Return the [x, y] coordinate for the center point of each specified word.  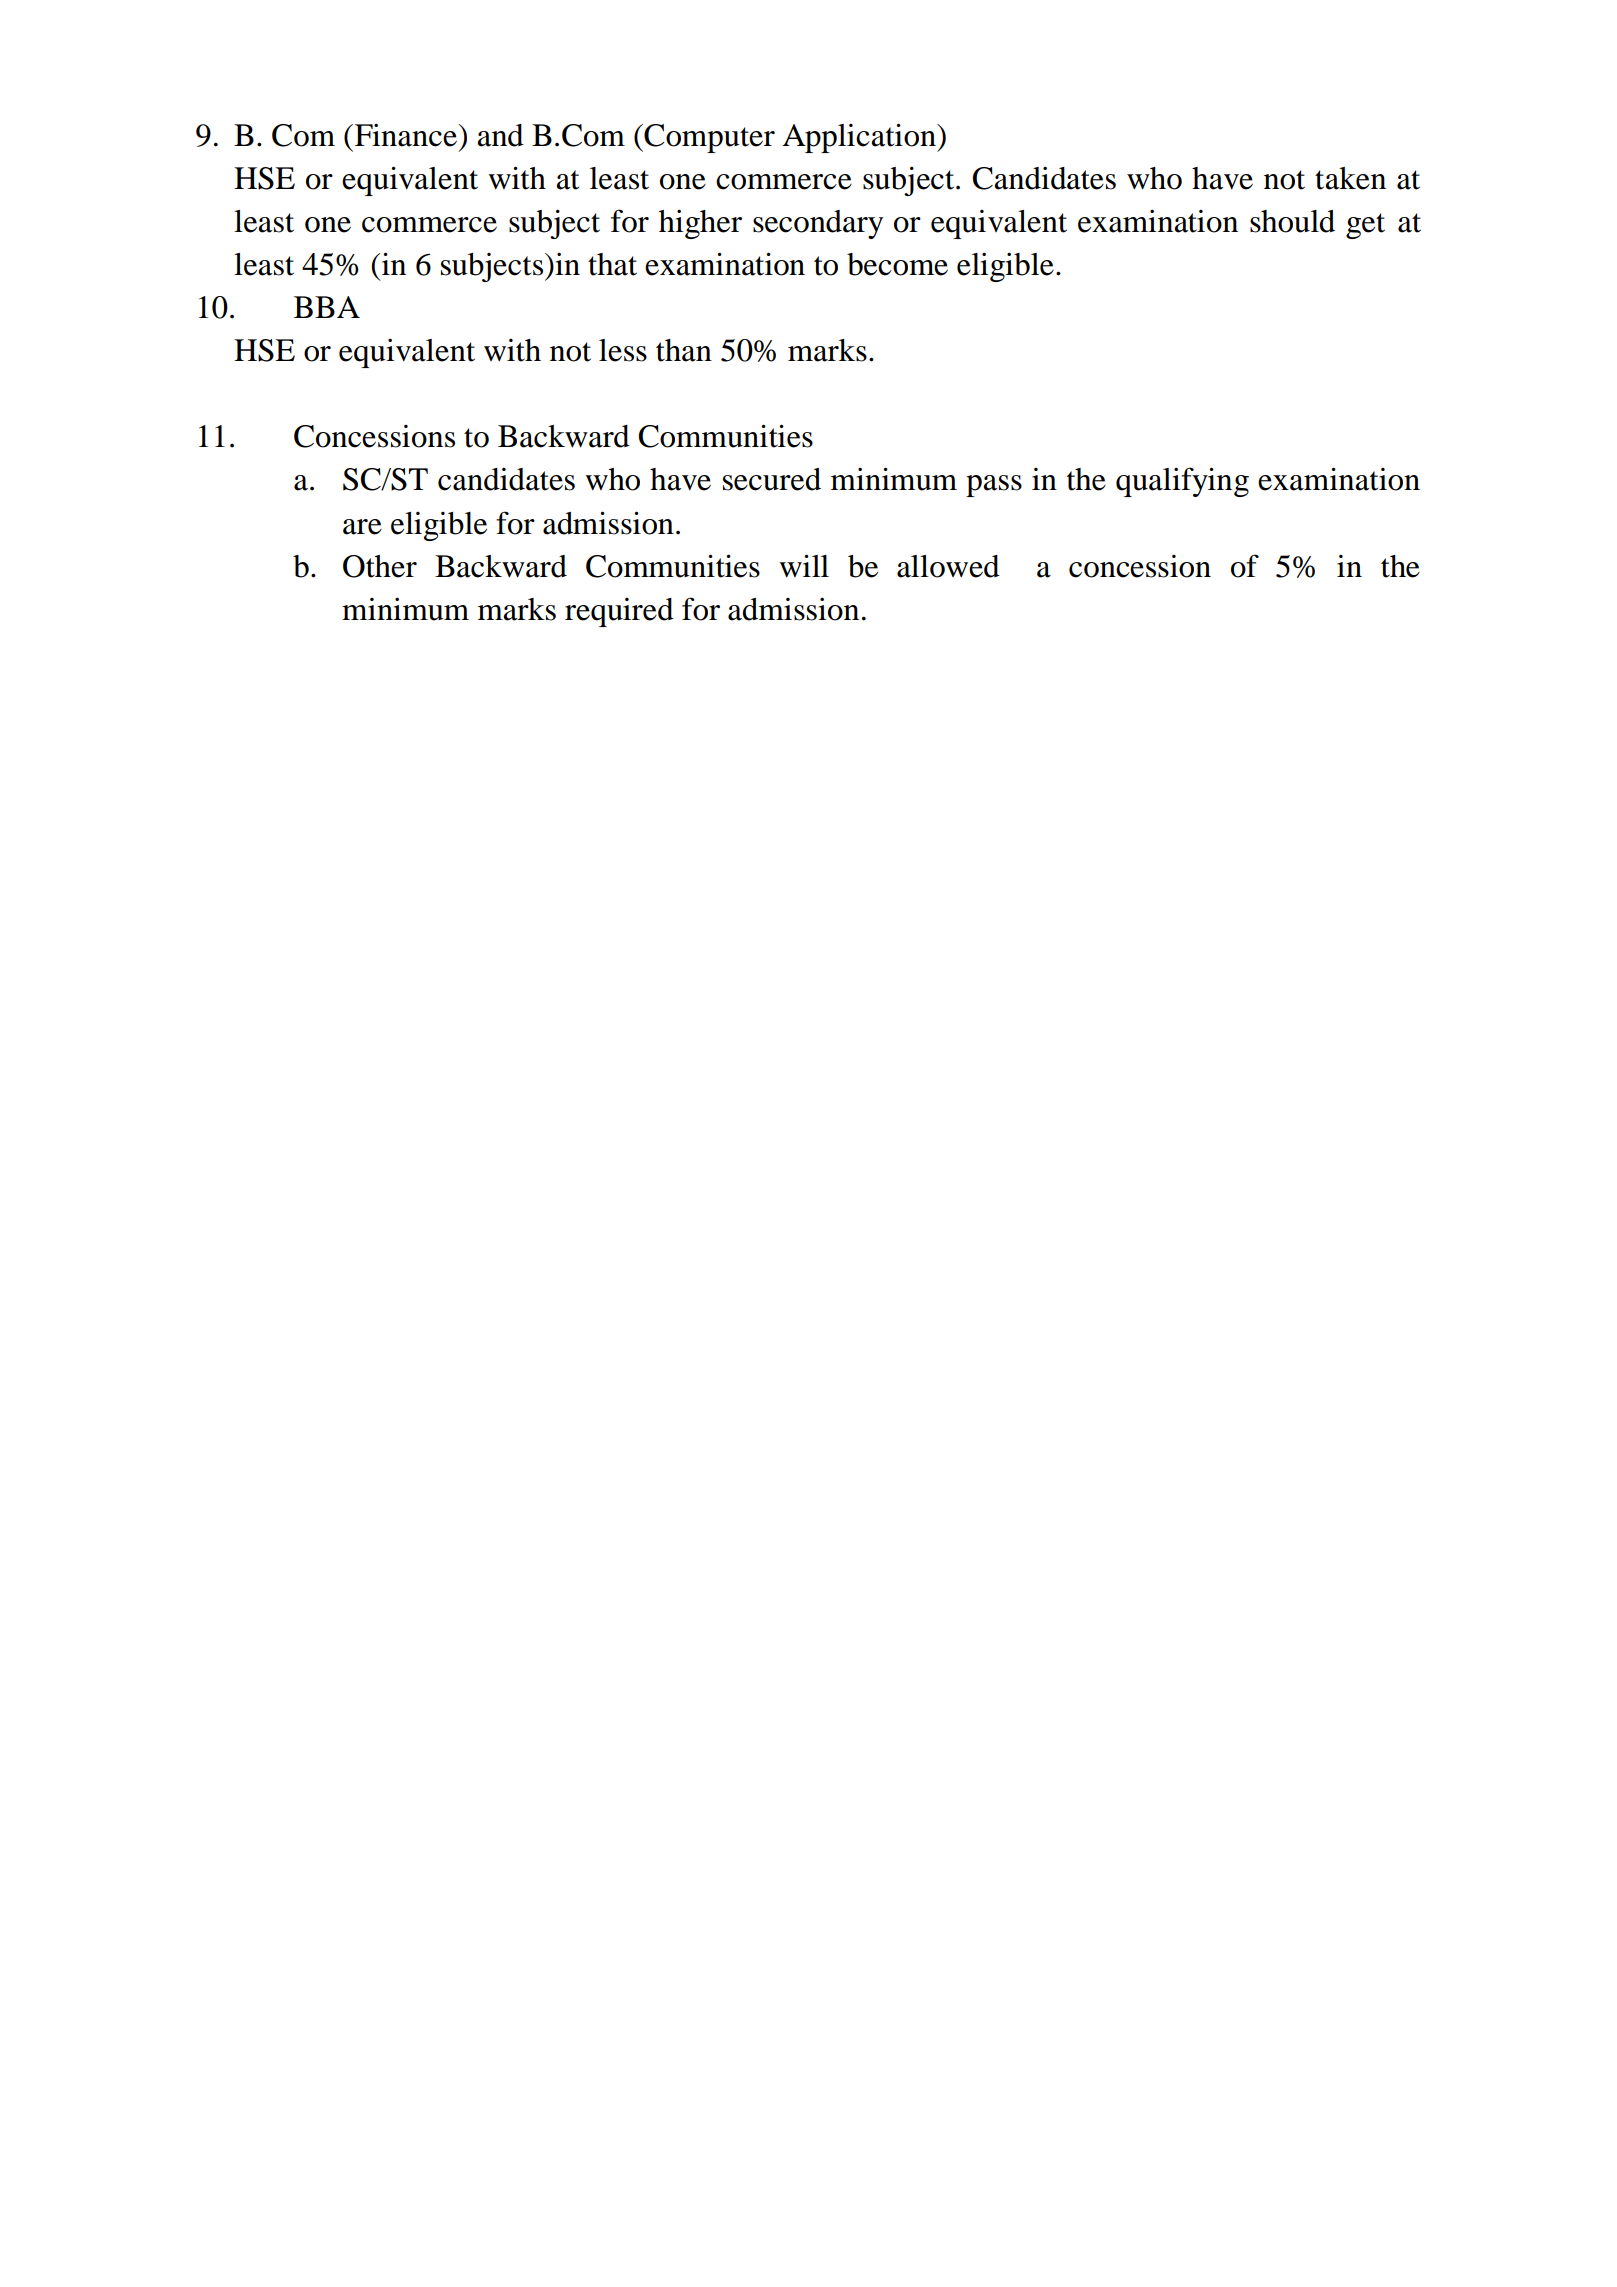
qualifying [1182, 482]
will [804, 566]
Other [380, 566]
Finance [407, 135]
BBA [327, 307]
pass [994, 486]
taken [1350, 178]
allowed [948, 566]
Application [860, 138]
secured [772, 479]
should [1292, 221]
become [897, 264]
